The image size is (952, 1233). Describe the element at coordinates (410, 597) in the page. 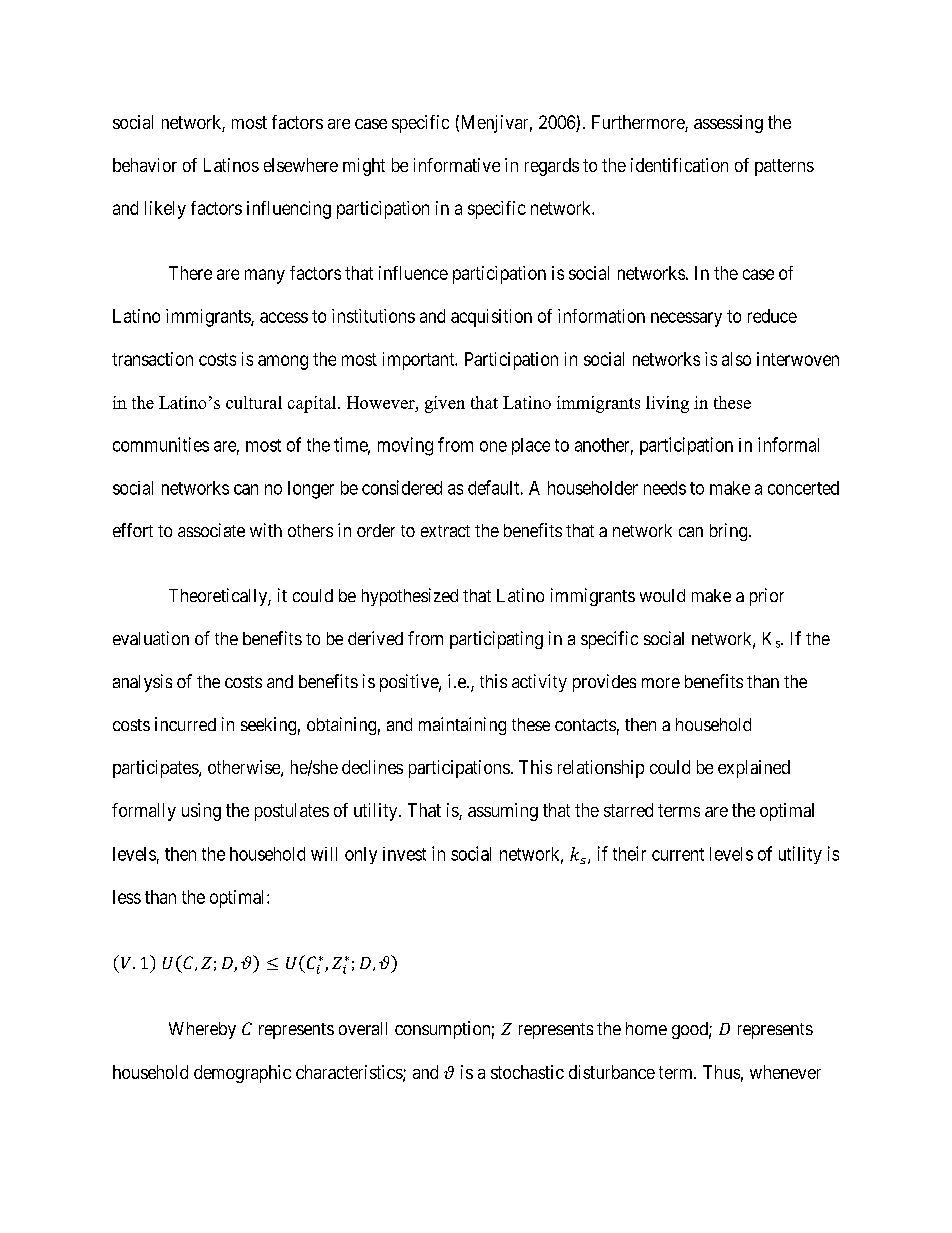

I see `hypothesized` at that location.
